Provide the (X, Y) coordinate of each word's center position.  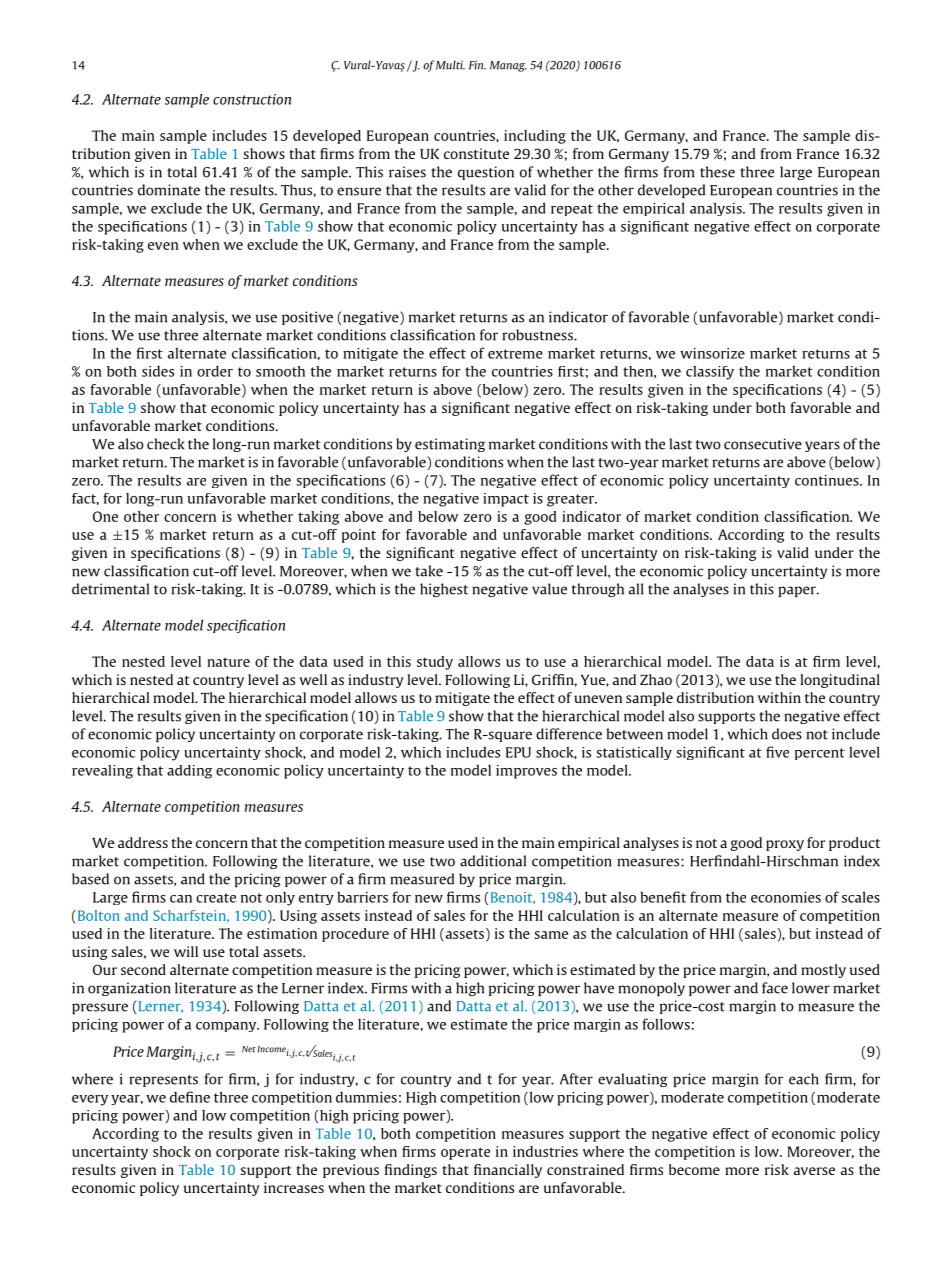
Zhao (656, 679)
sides (158, 371)
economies (786, 897)
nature (228, 662)
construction (252, 99)
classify (710, 373)
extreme (515, 354)
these (717, 172)
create (216, 898)
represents (163, 1081)
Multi (450, 65)
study (435, 663)
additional (493, 861)
